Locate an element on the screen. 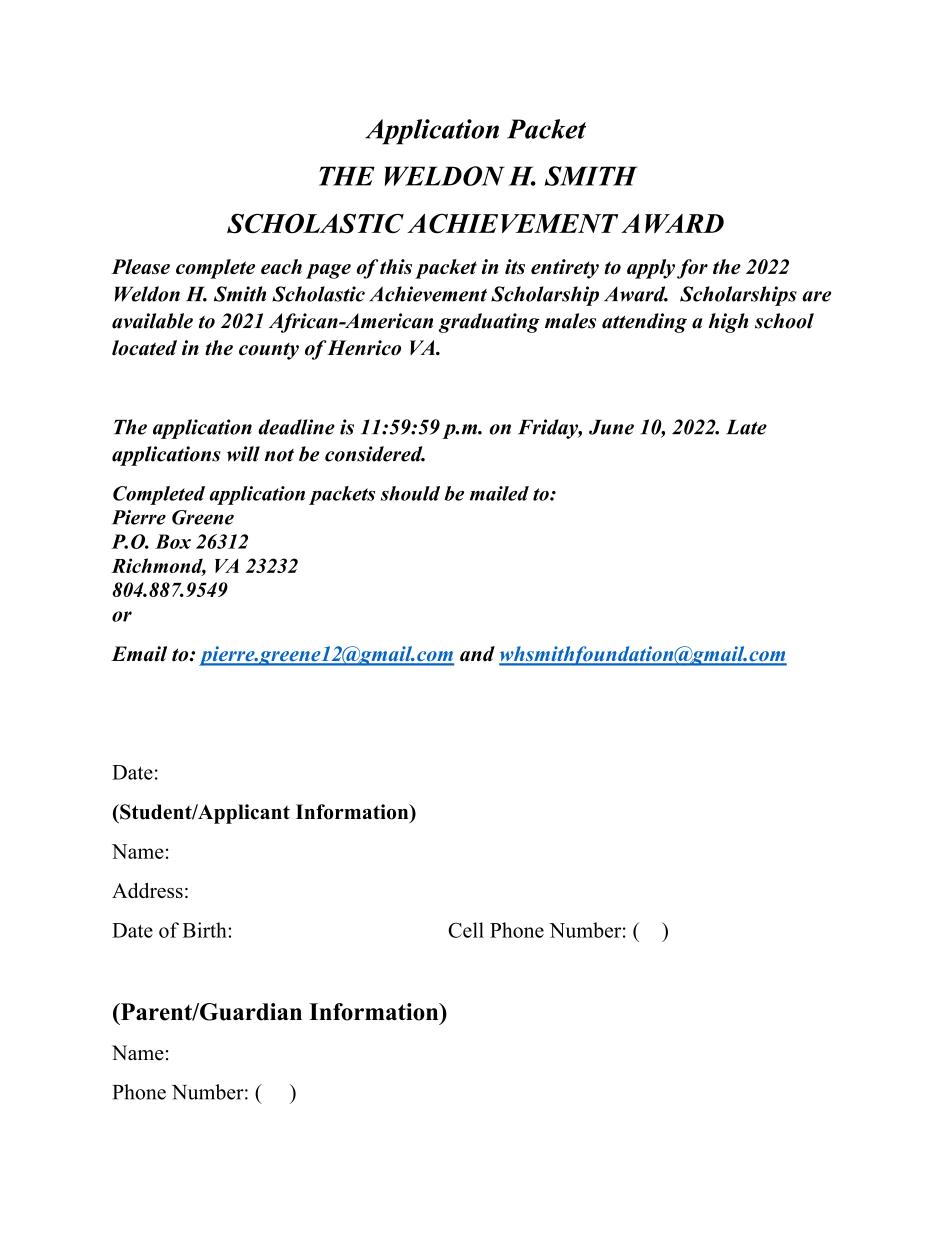 This screenshot has width=952, height=1233. mailed is located at coordinates (499, 493).
